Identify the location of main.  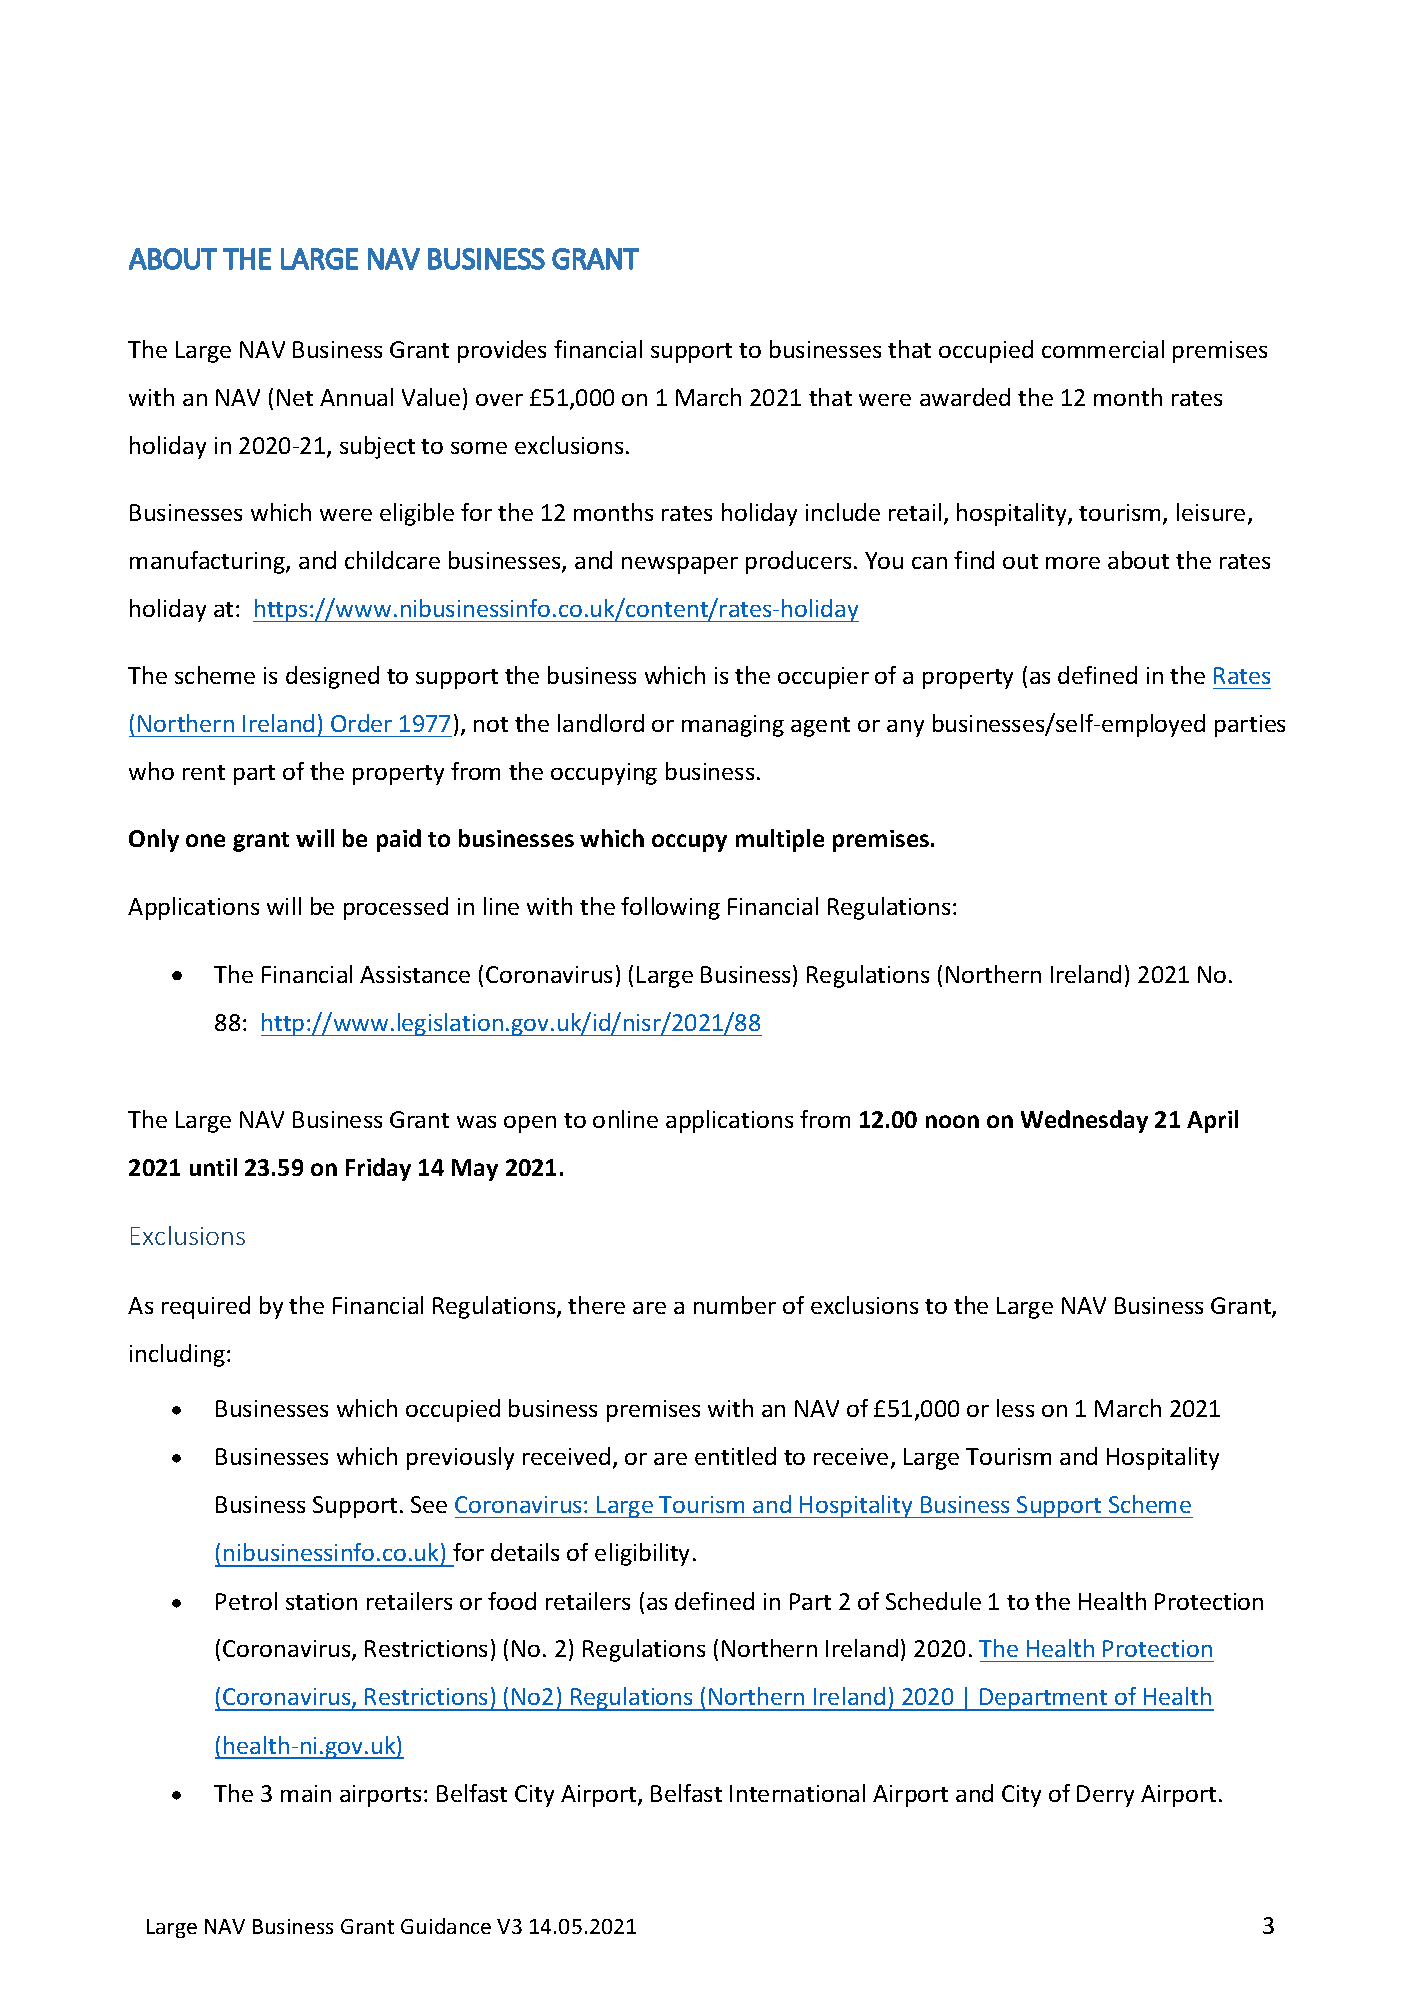
(306, 1793).
